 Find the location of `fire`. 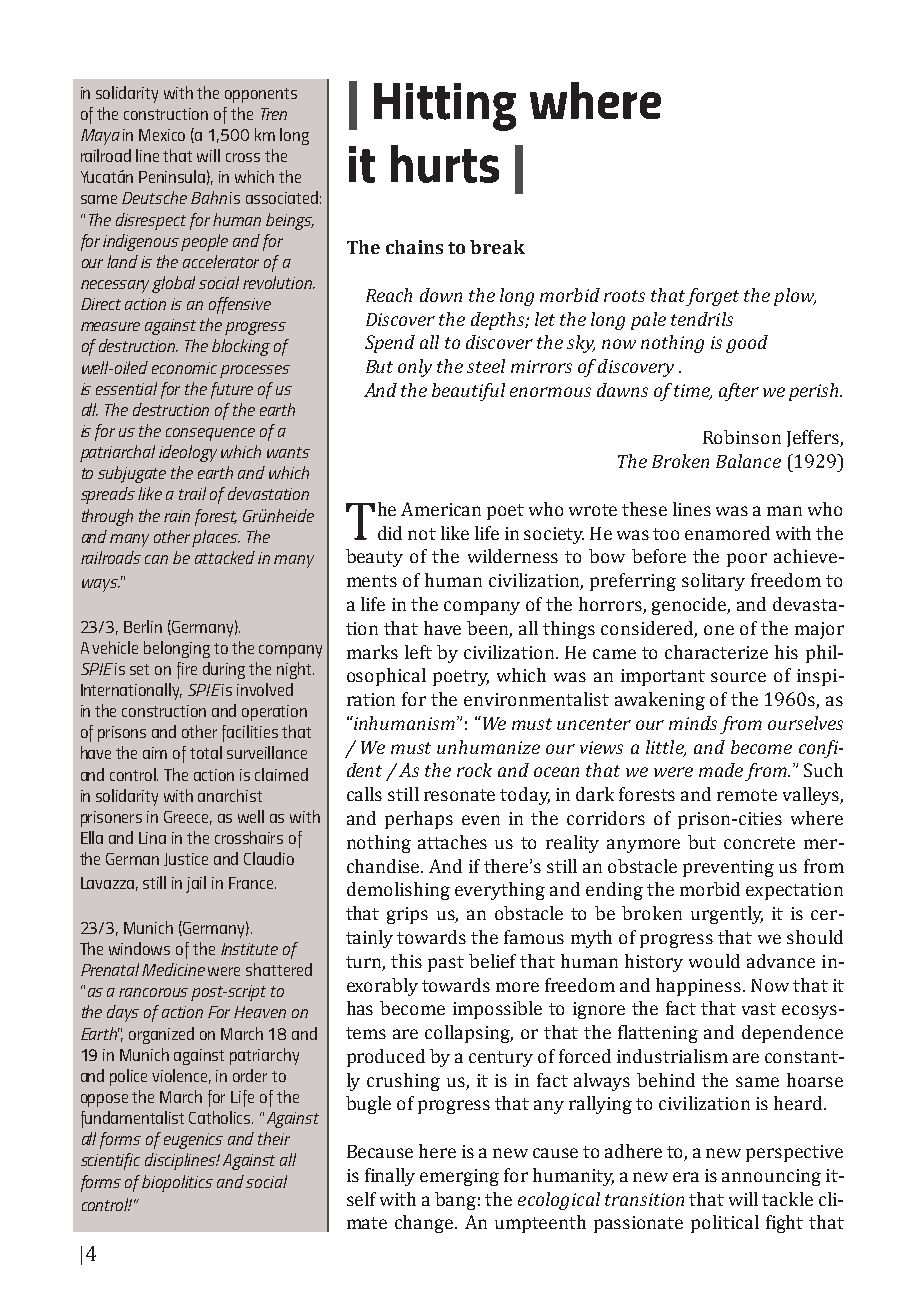

fire is located at coordinates (187, 670).
